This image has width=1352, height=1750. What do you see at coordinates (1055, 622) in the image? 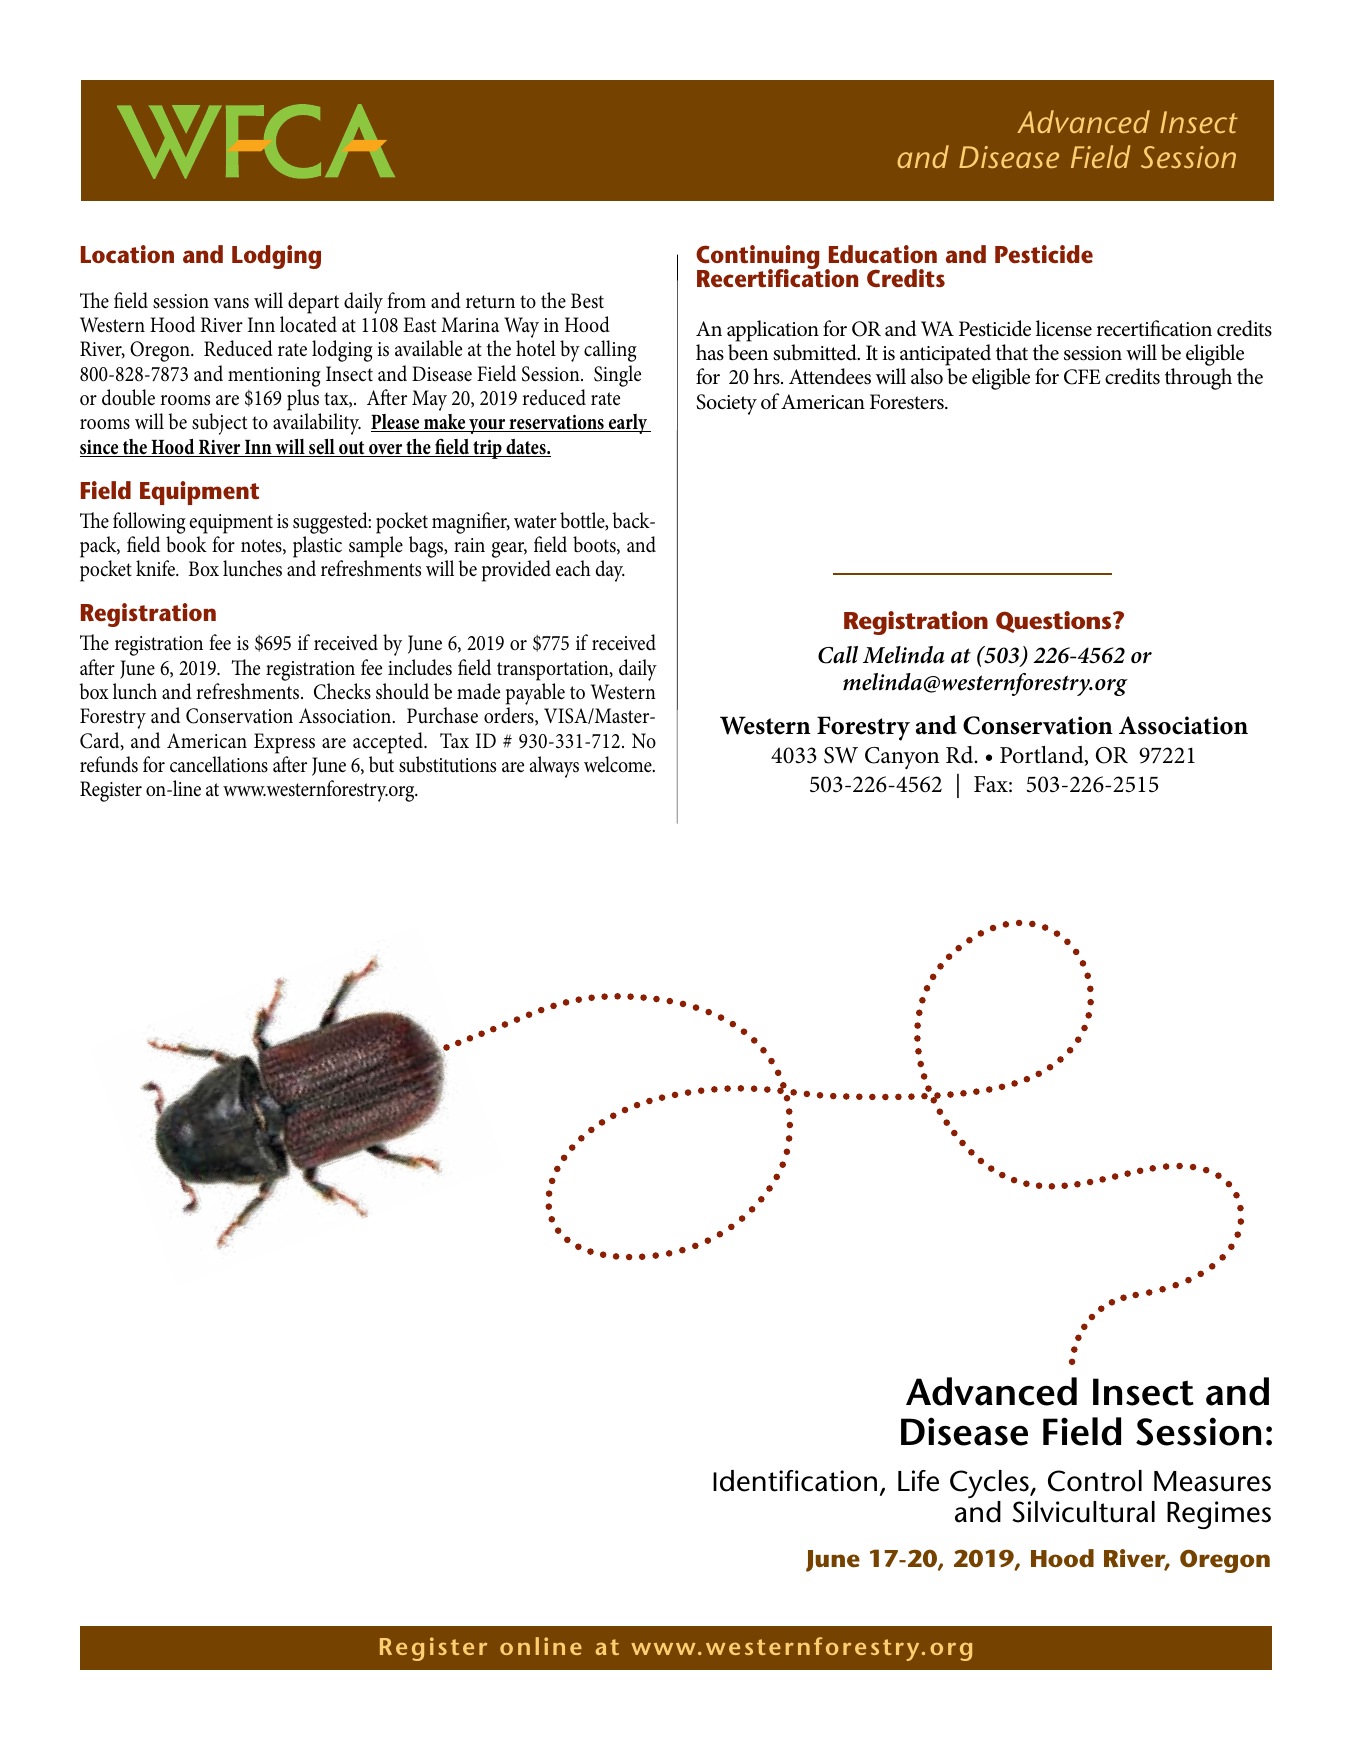
I see `Questions` at bounding box center [1055, 622].
